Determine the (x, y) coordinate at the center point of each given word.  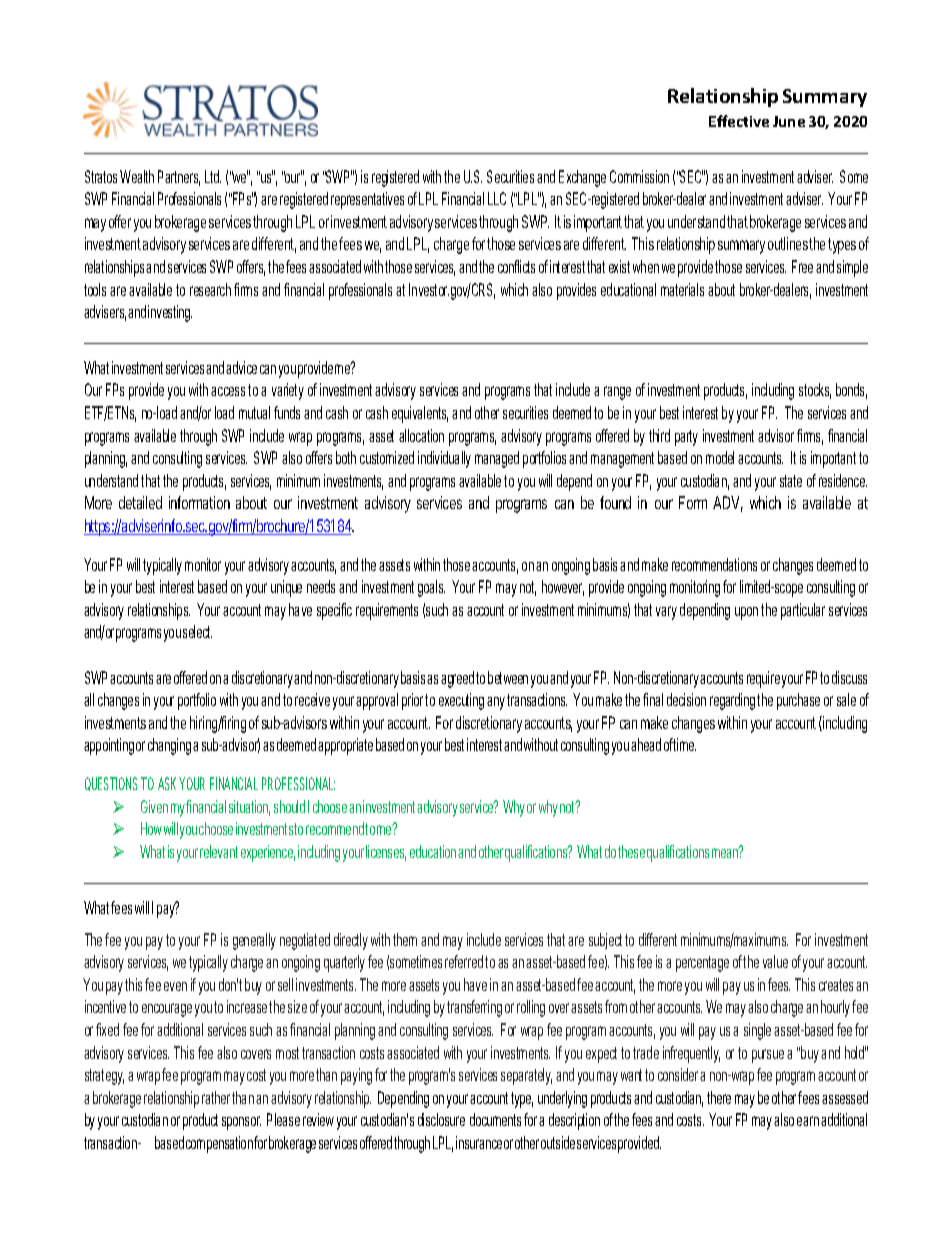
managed (497, 459)
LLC (497, 198)
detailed (140, 502)
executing (461, 701)
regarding (732, 701)
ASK (167, 783)
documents (495, 1119)
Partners (179, 178)
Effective (739, 121)
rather (216, 1097)
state (791, 481)
